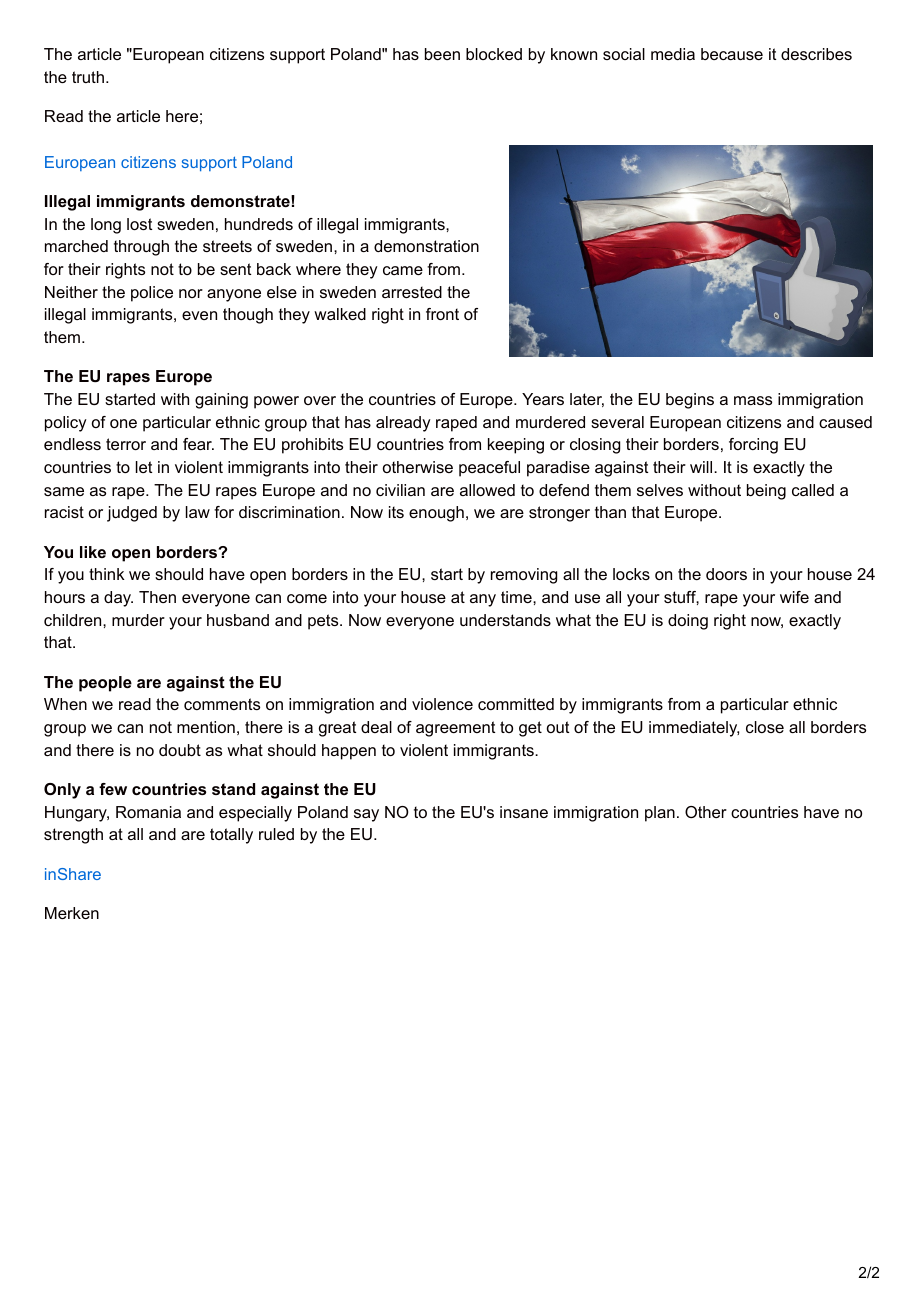  What do you see at coordinates (442, 54) in the screenshot?
I see `been` at bounding box center [442, 54].
